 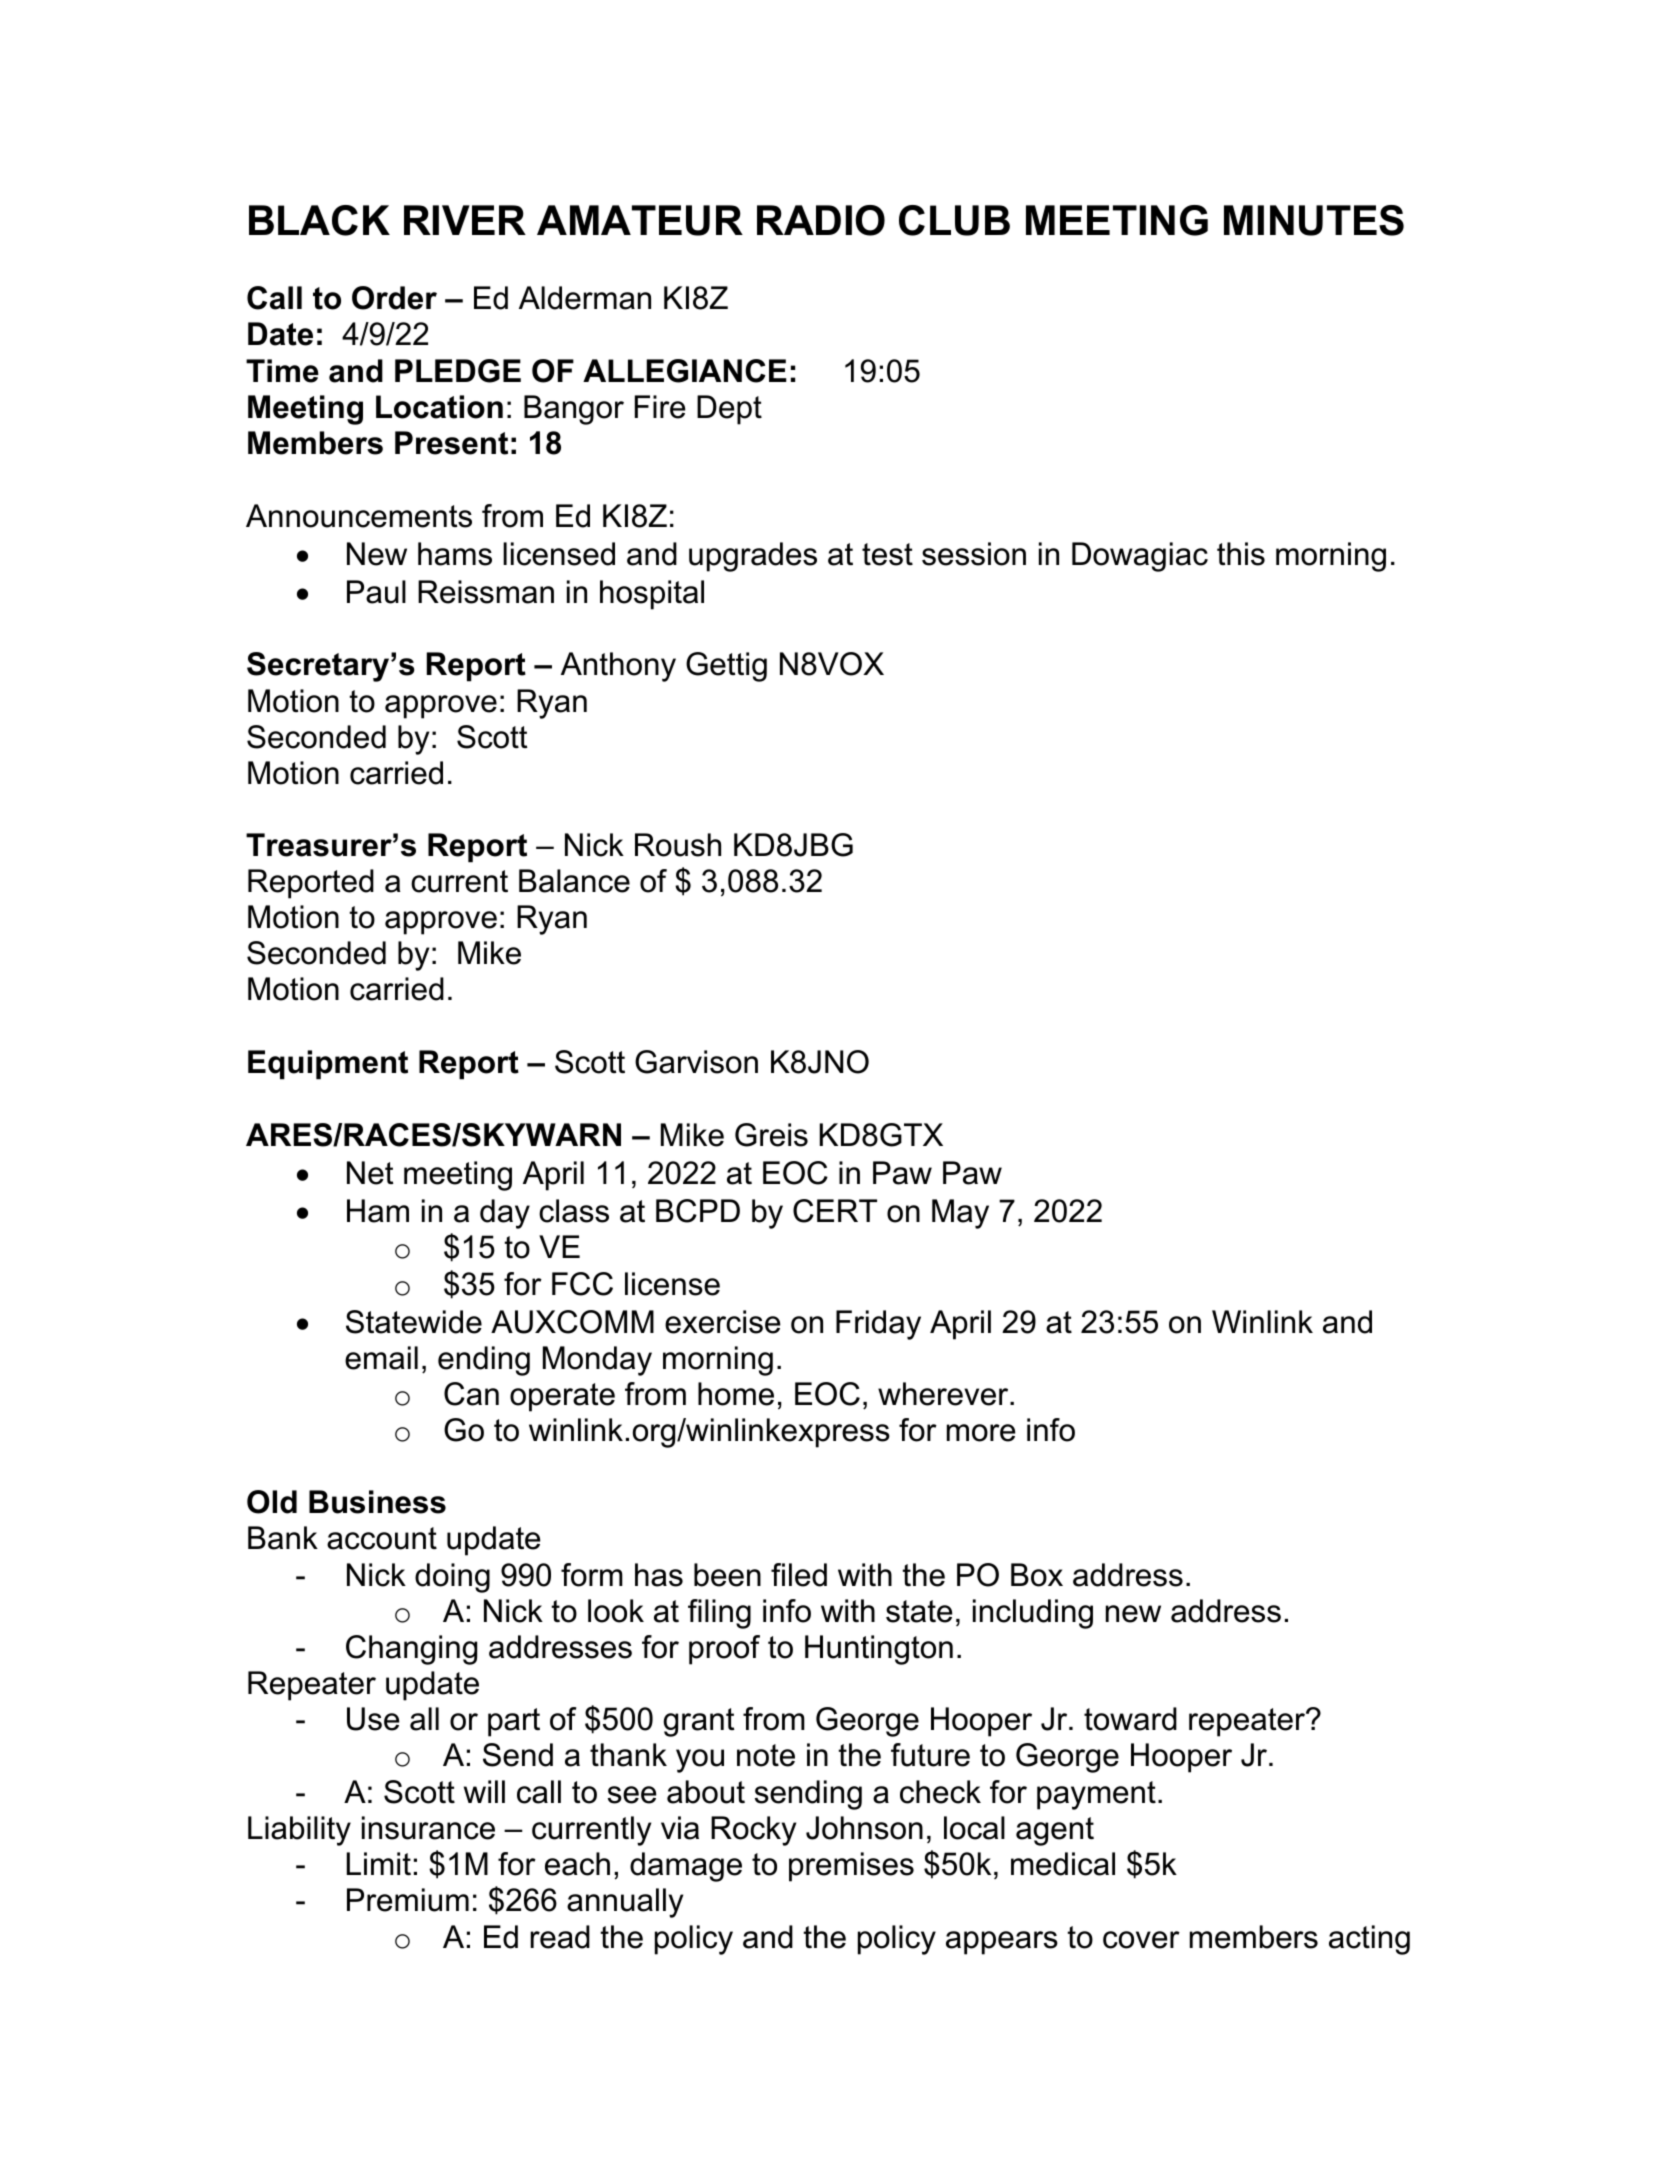 What do you see at coordinates (1314, 220) in the screenshot?
I see `MINUTES` at bounding box center [1314, 220].
